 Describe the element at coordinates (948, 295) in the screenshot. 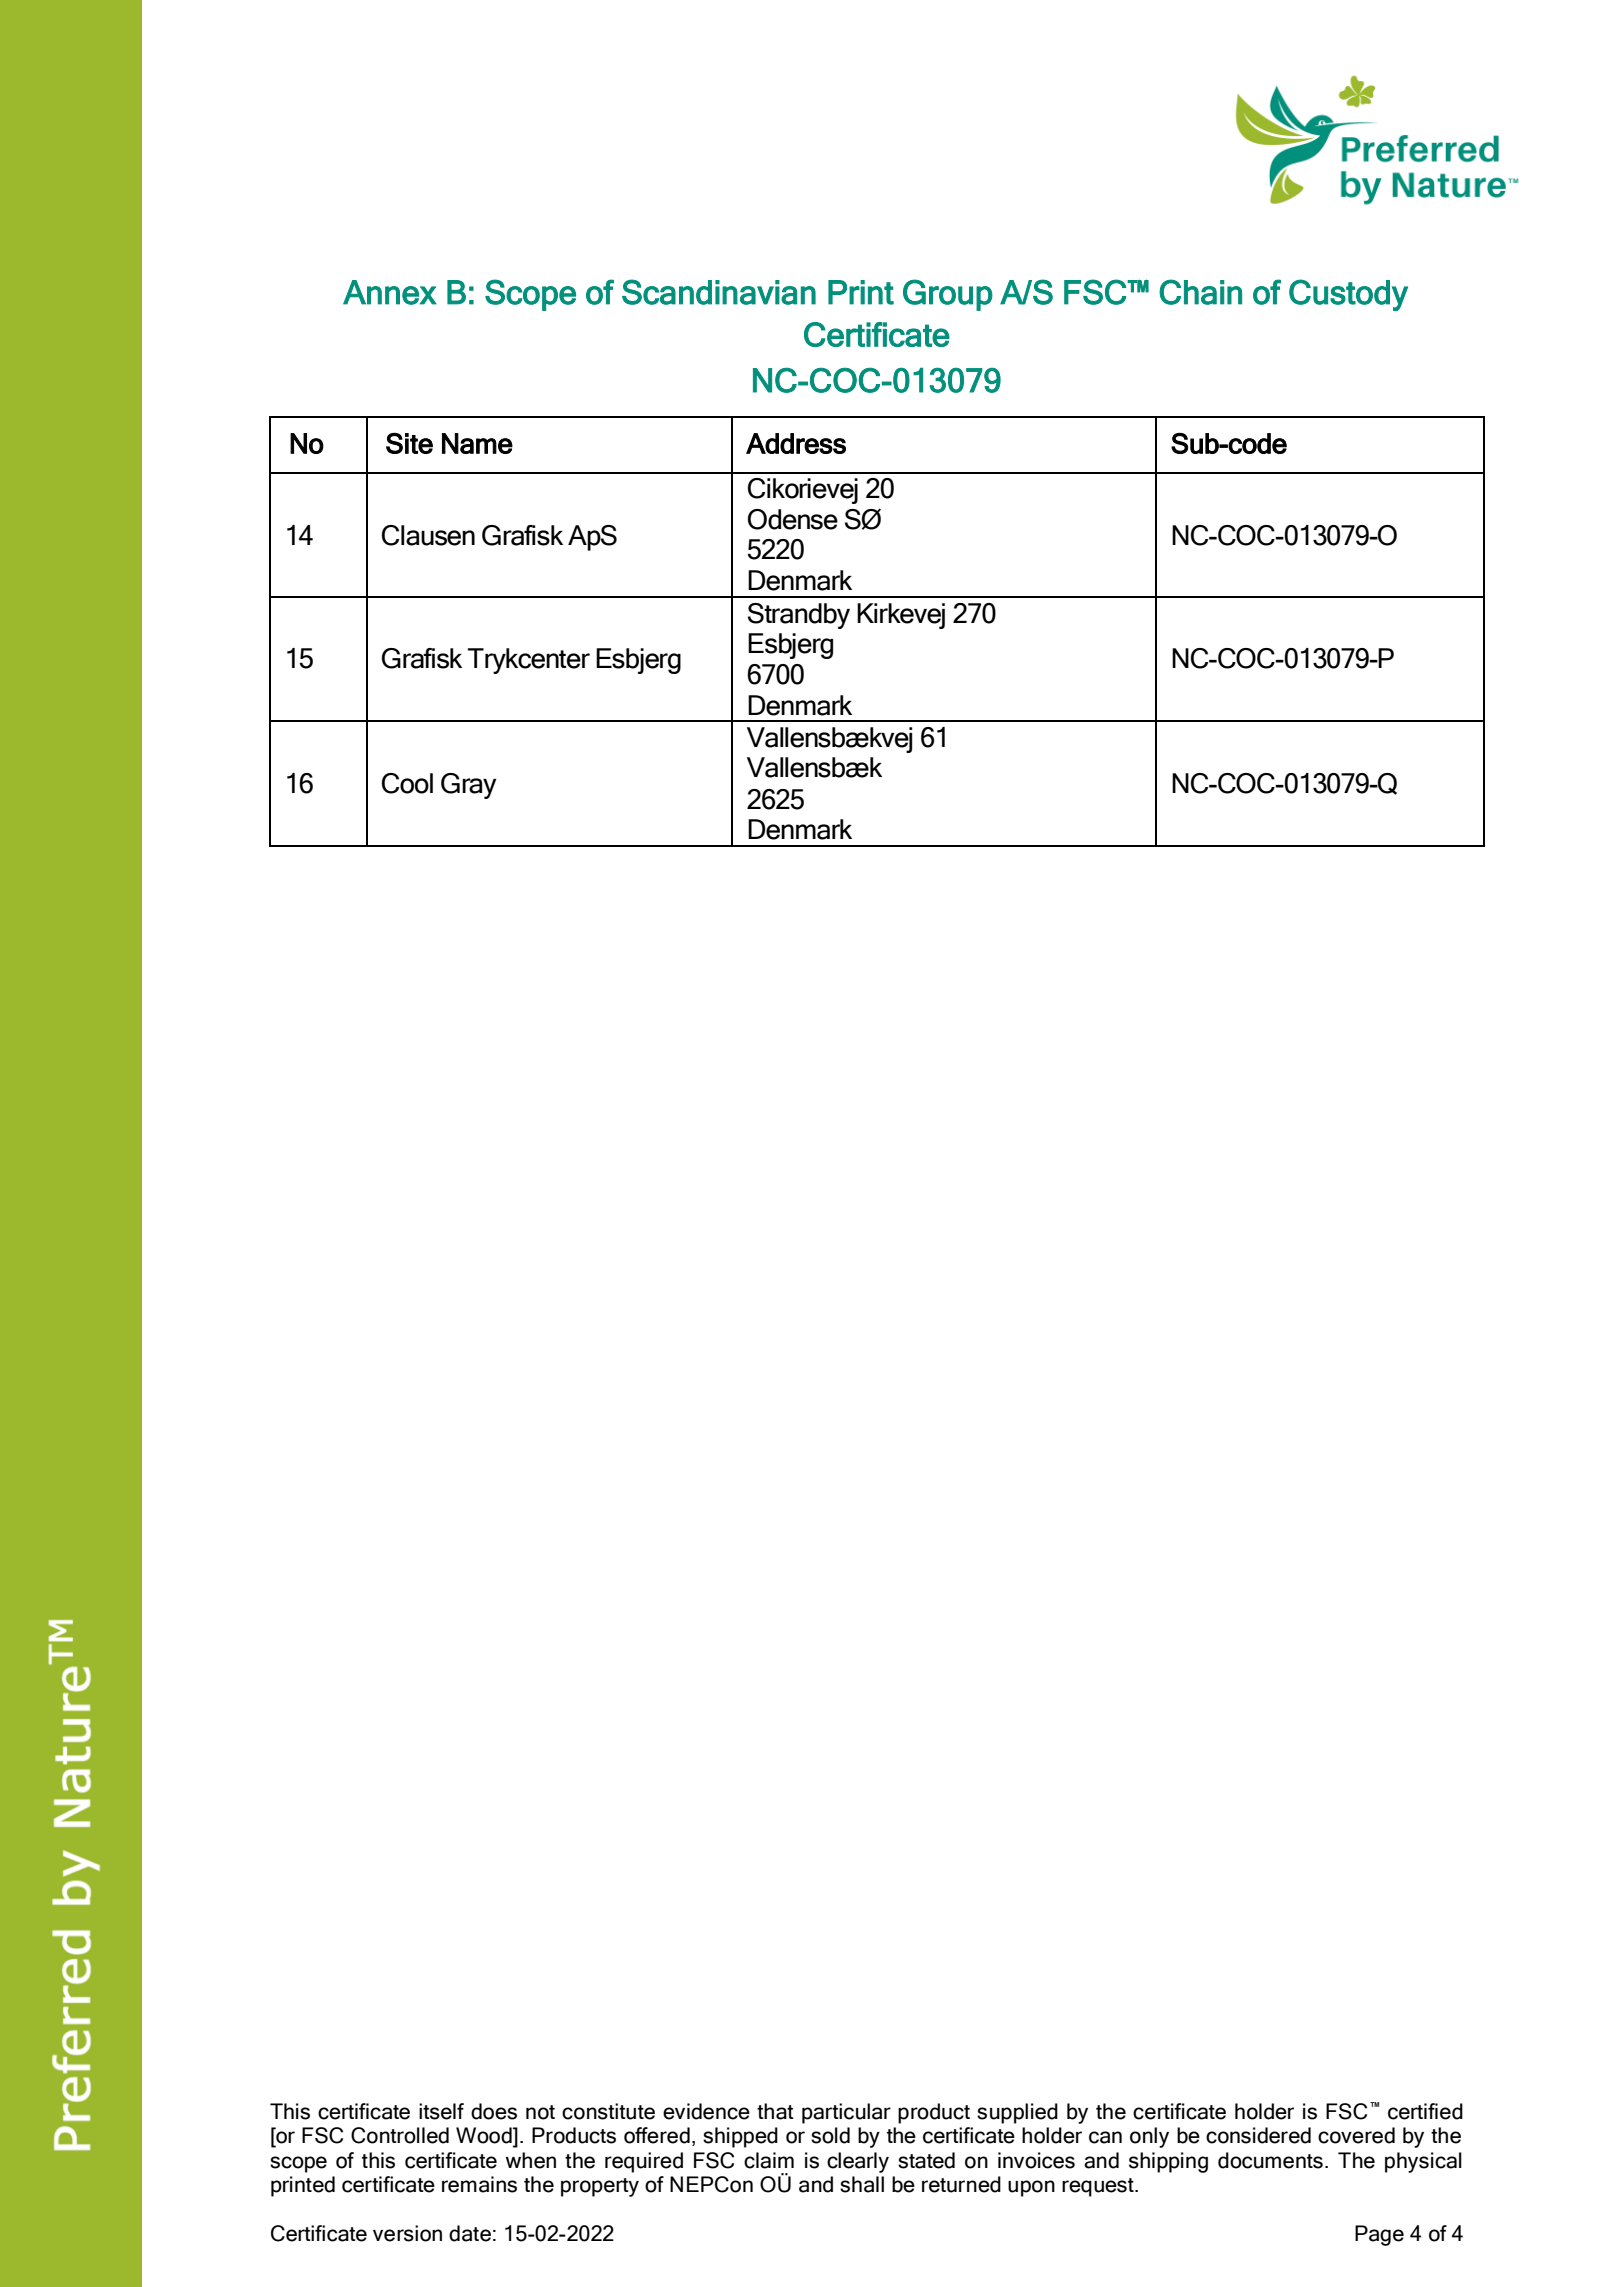

I see `Group` at that location.
